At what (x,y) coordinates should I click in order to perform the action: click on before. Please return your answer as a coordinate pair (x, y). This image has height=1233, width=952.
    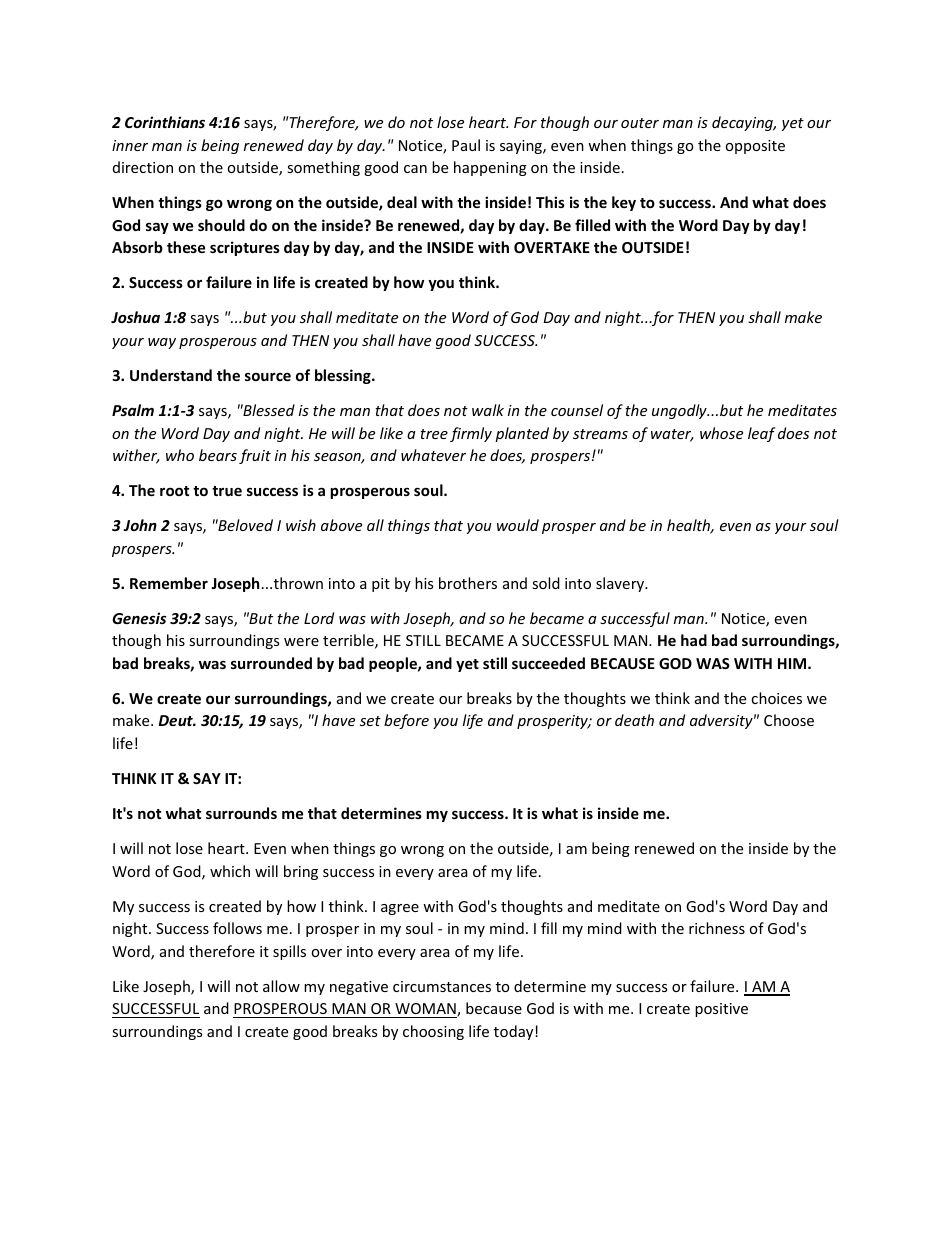
    Looking at the image, I should click on (406, 721).
